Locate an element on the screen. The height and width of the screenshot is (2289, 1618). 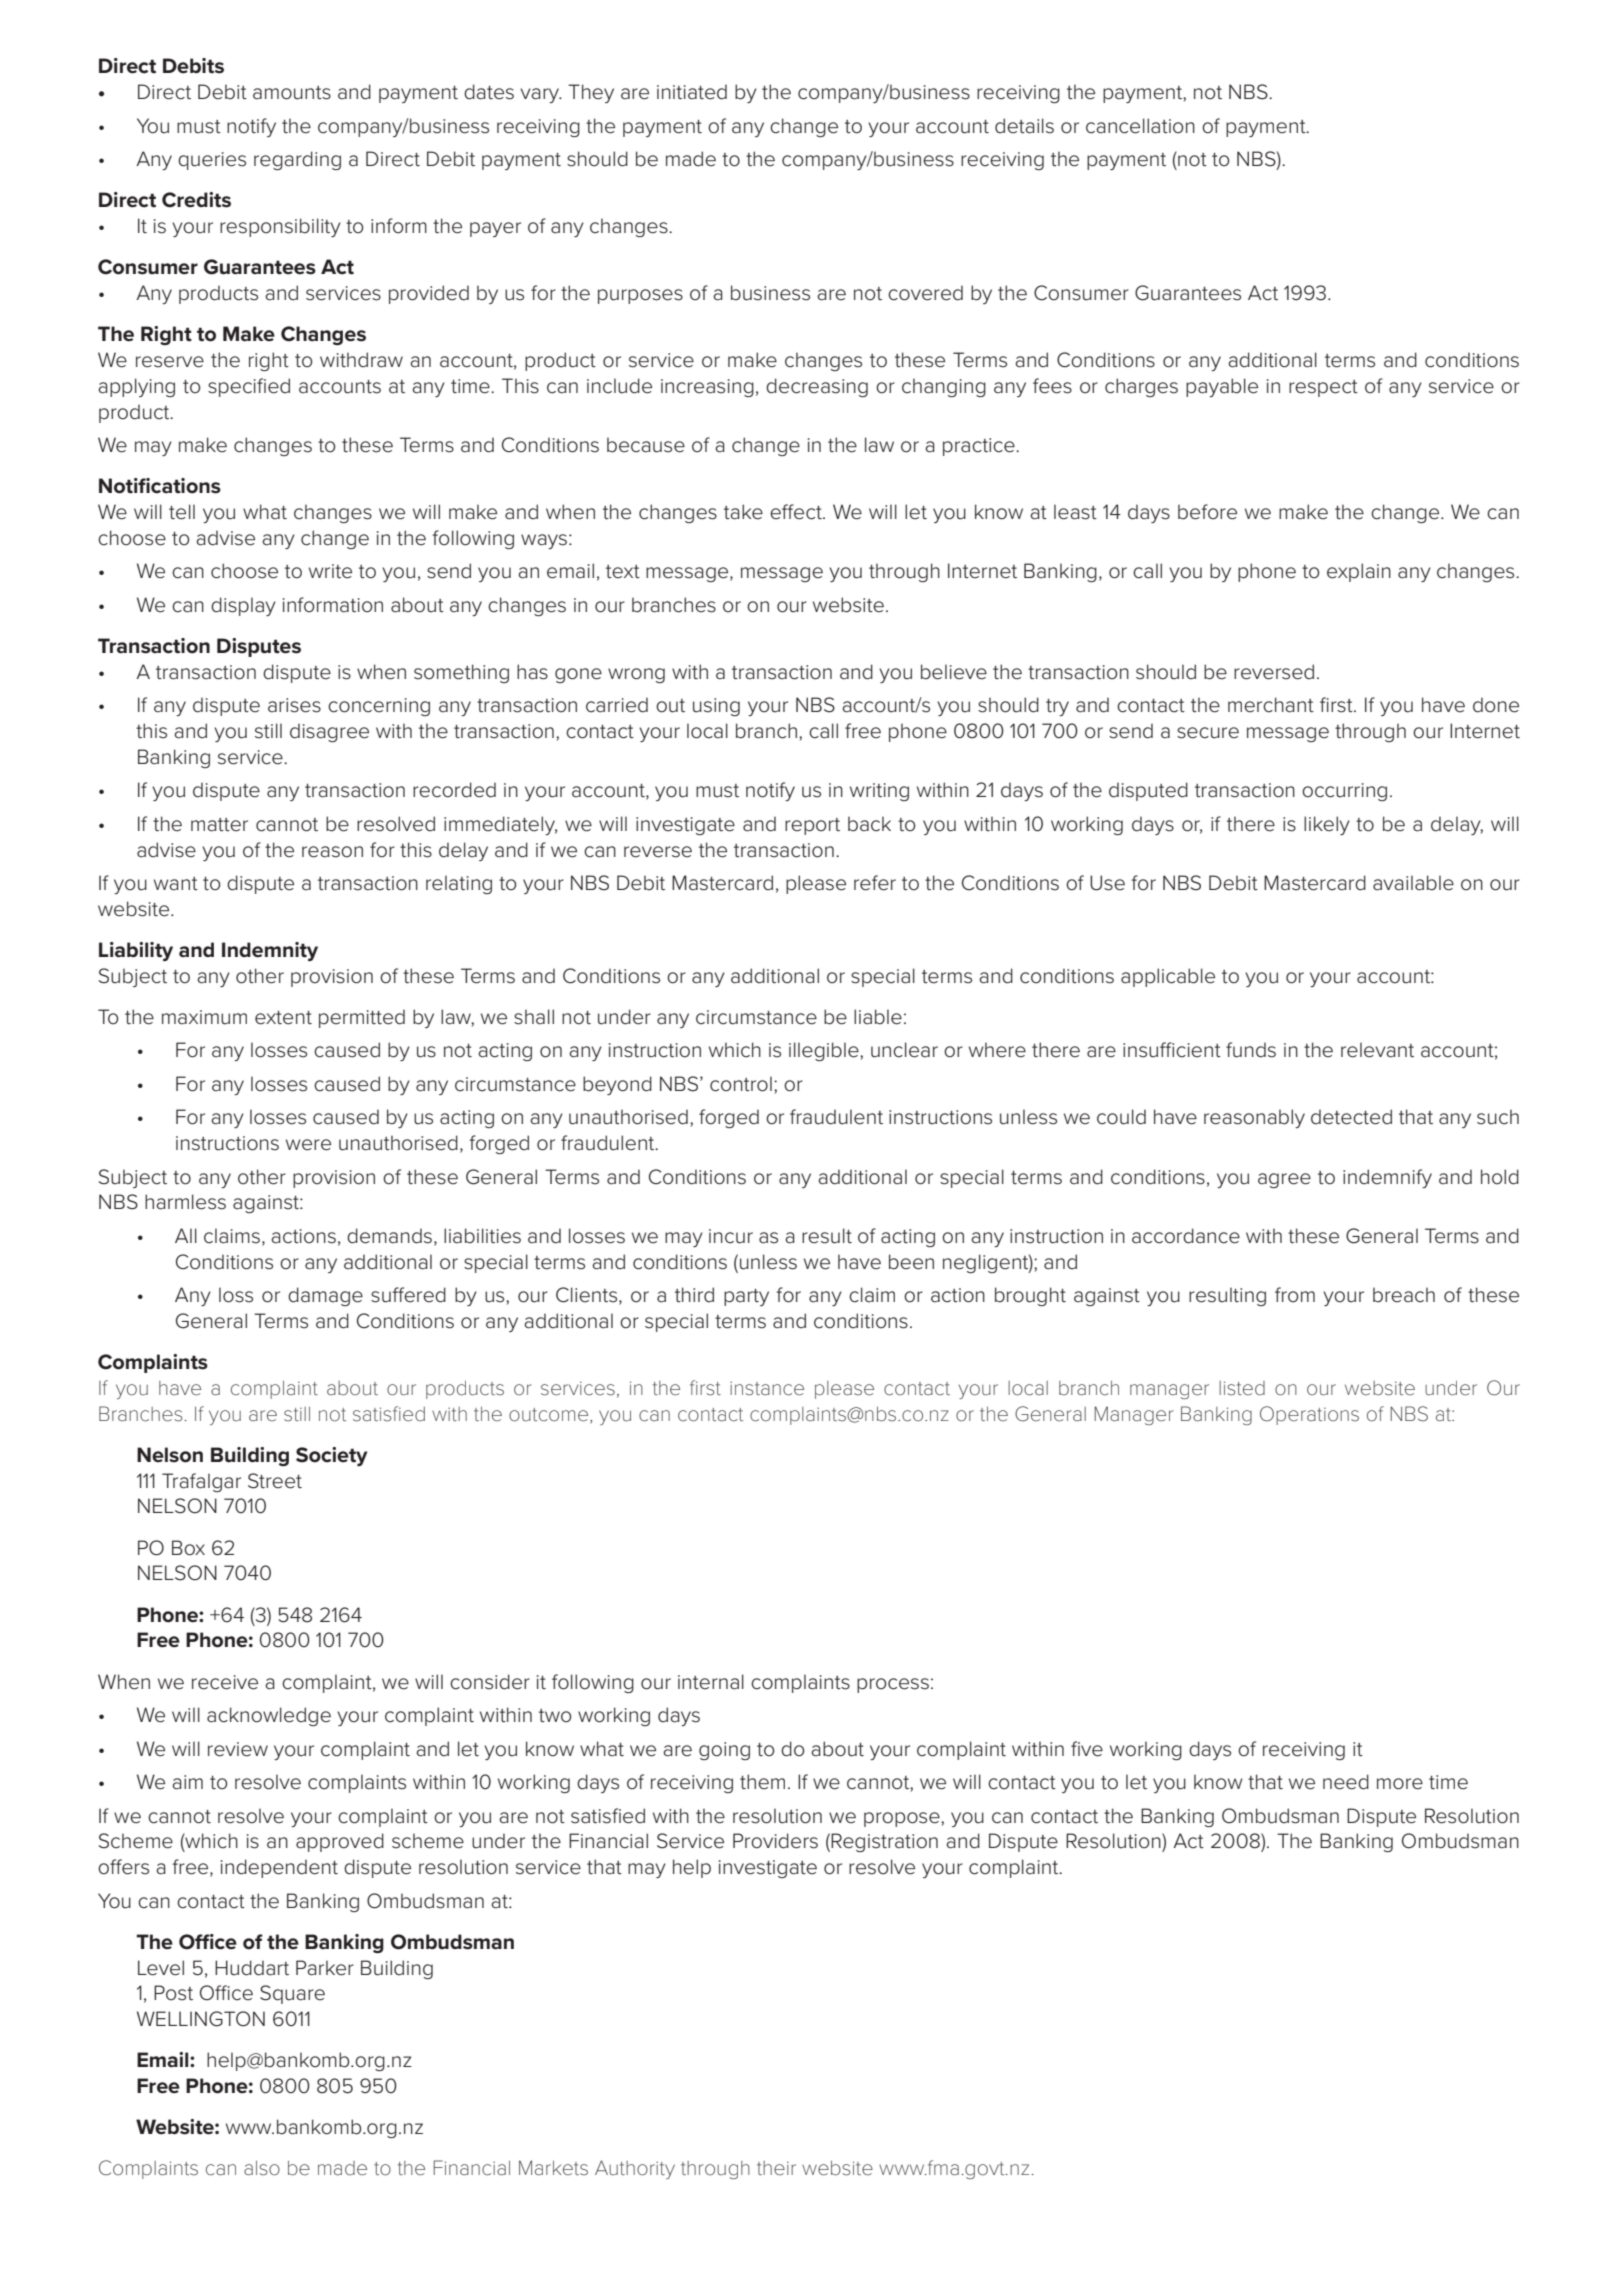
initiated is located at coordinates (692, 92).
